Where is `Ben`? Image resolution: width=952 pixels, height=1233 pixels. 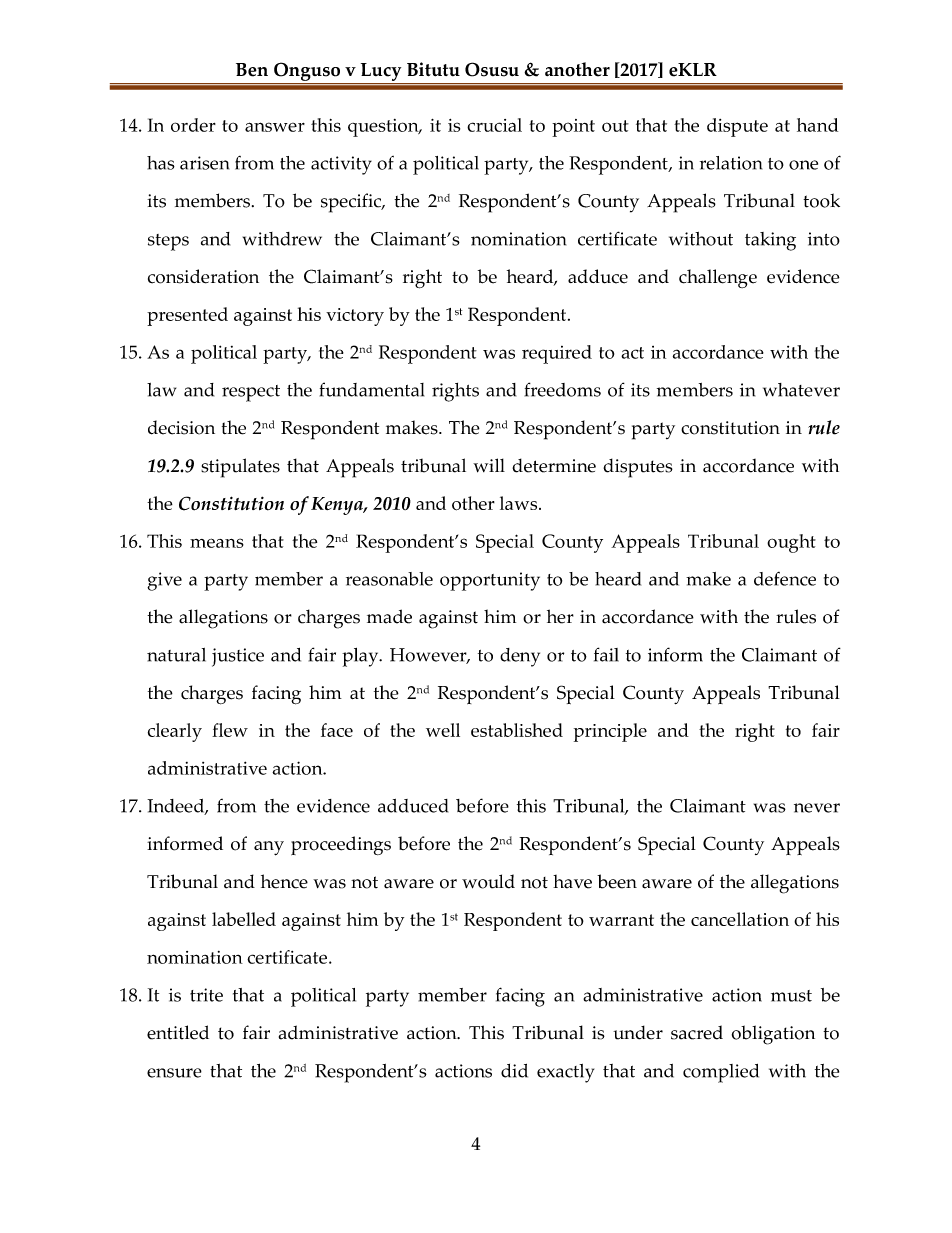
Ben is located at coordinates (252, 70).
